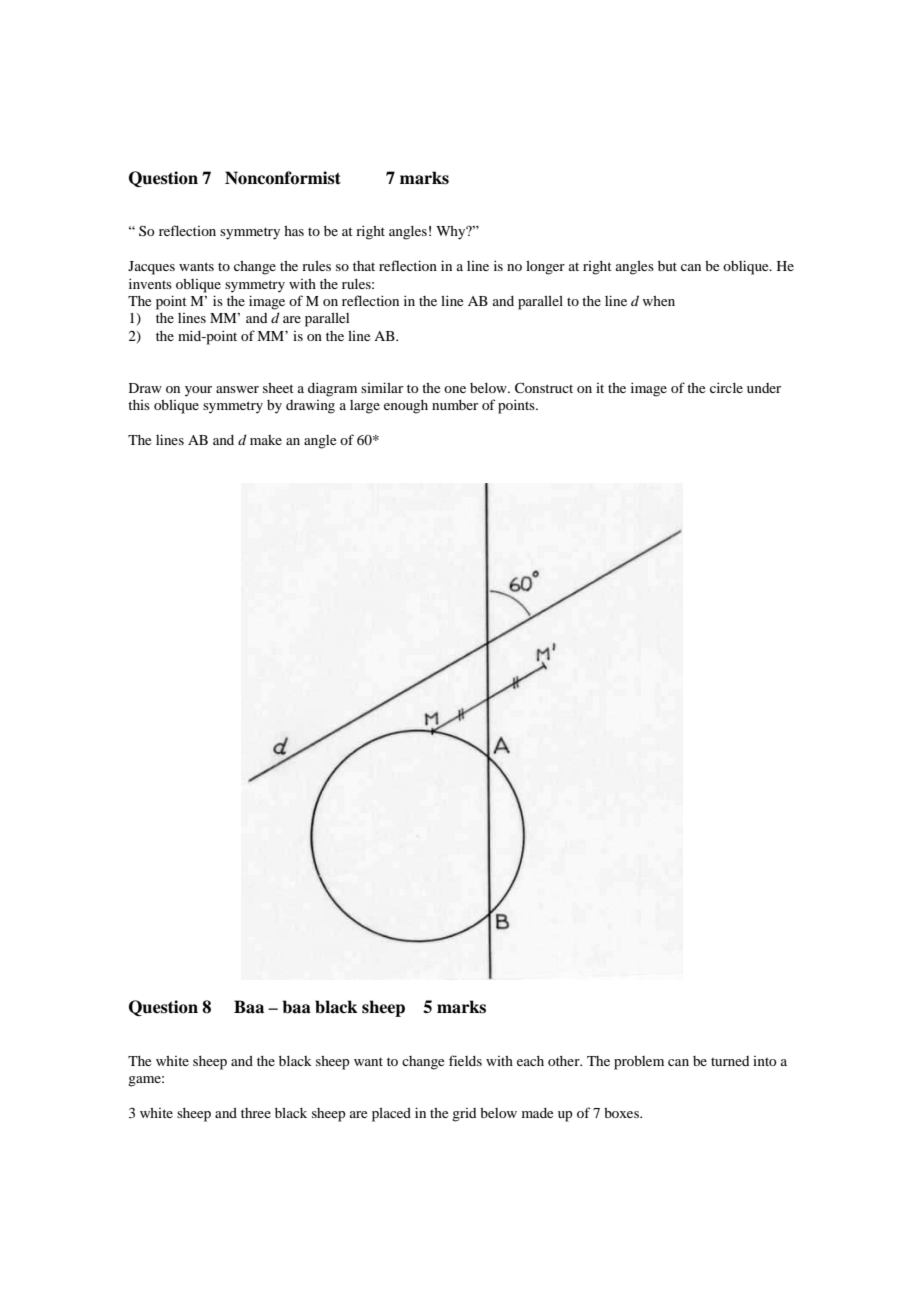 The width and height of the document is (924, 1308). I want to click on Nonconformist, so click(283, 178).
